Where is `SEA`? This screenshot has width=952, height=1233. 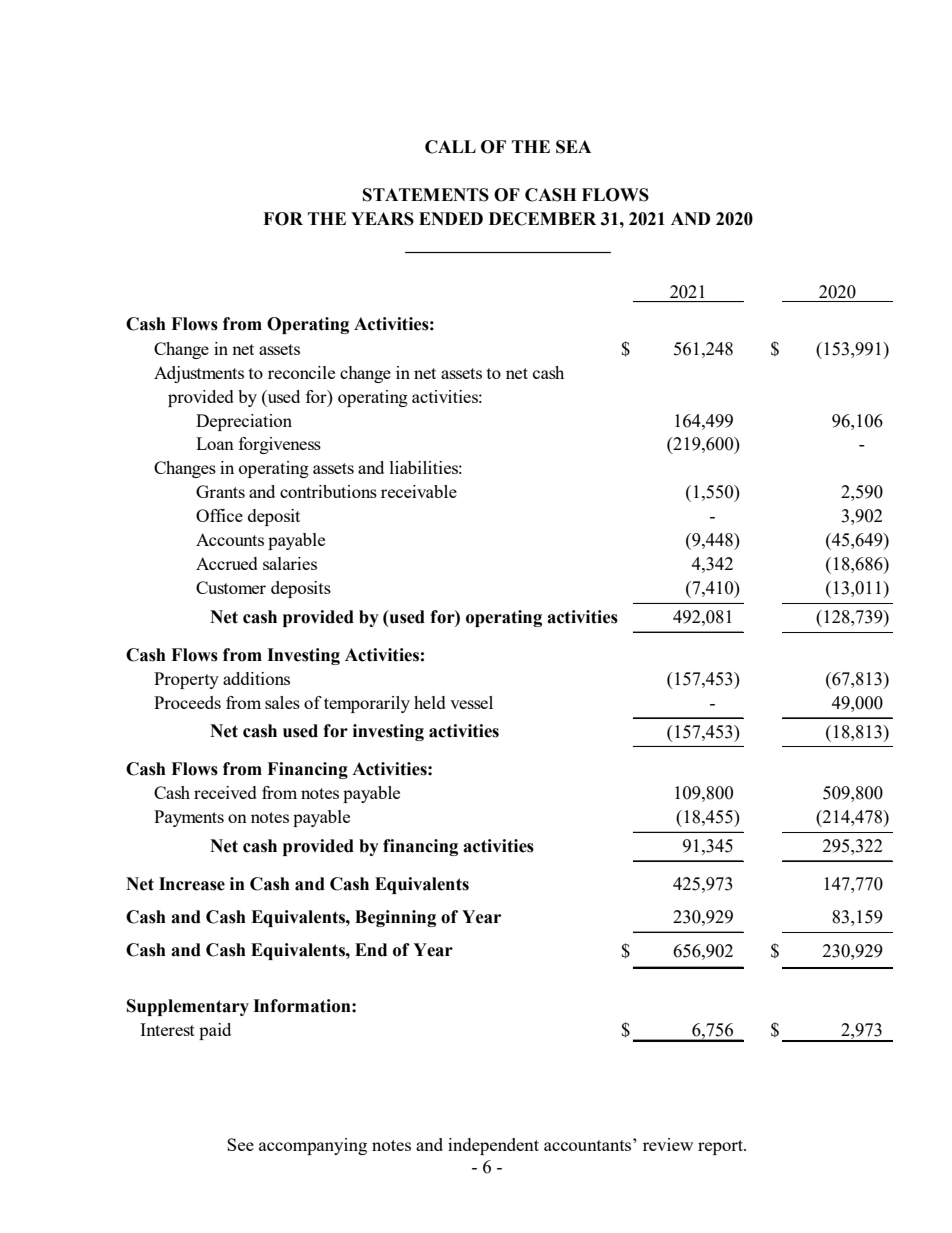 SEA is located at coordinates (573, 147).
